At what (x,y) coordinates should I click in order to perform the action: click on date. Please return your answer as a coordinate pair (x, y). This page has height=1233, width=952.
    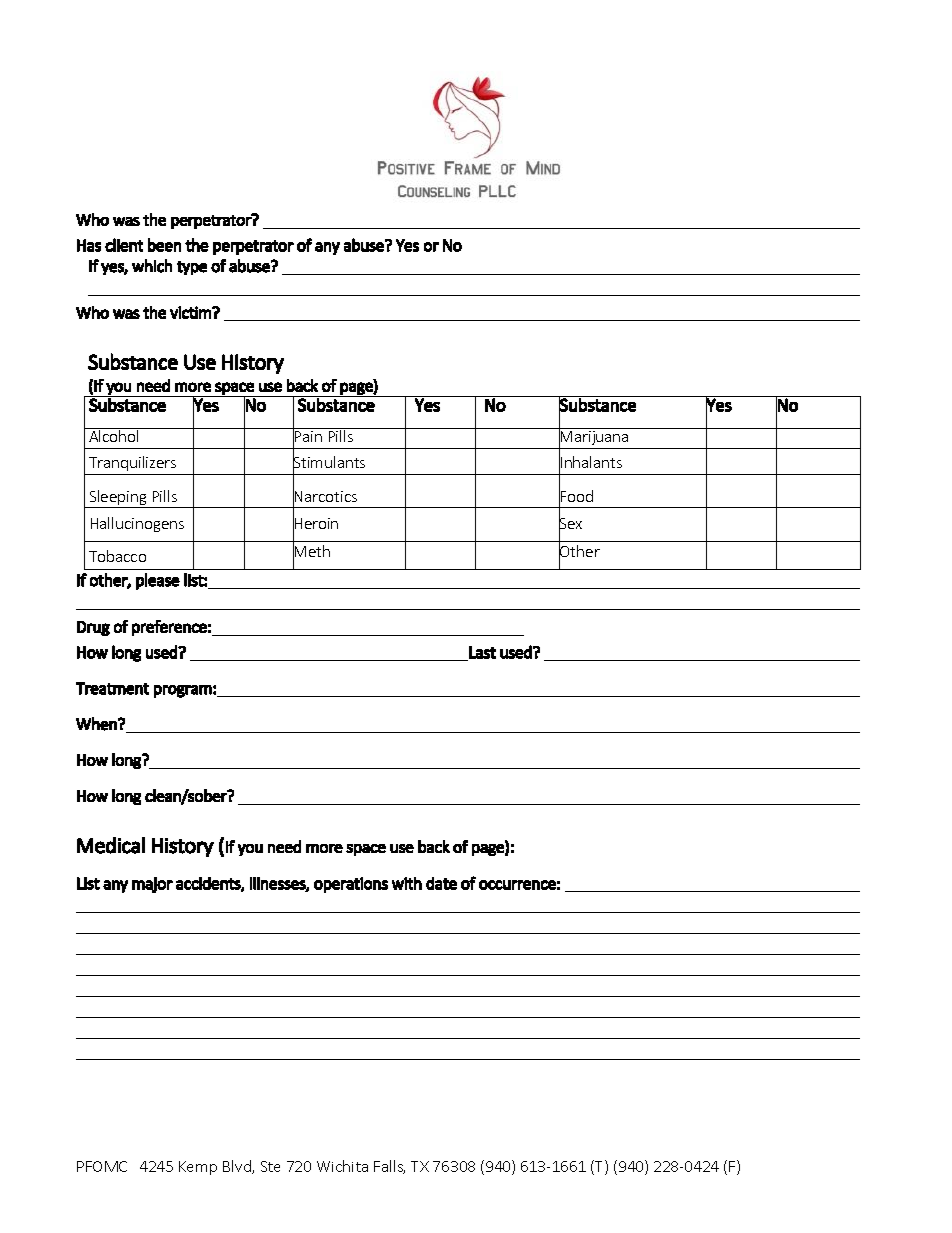
    Looking at the image, I should click on (441, 883).
